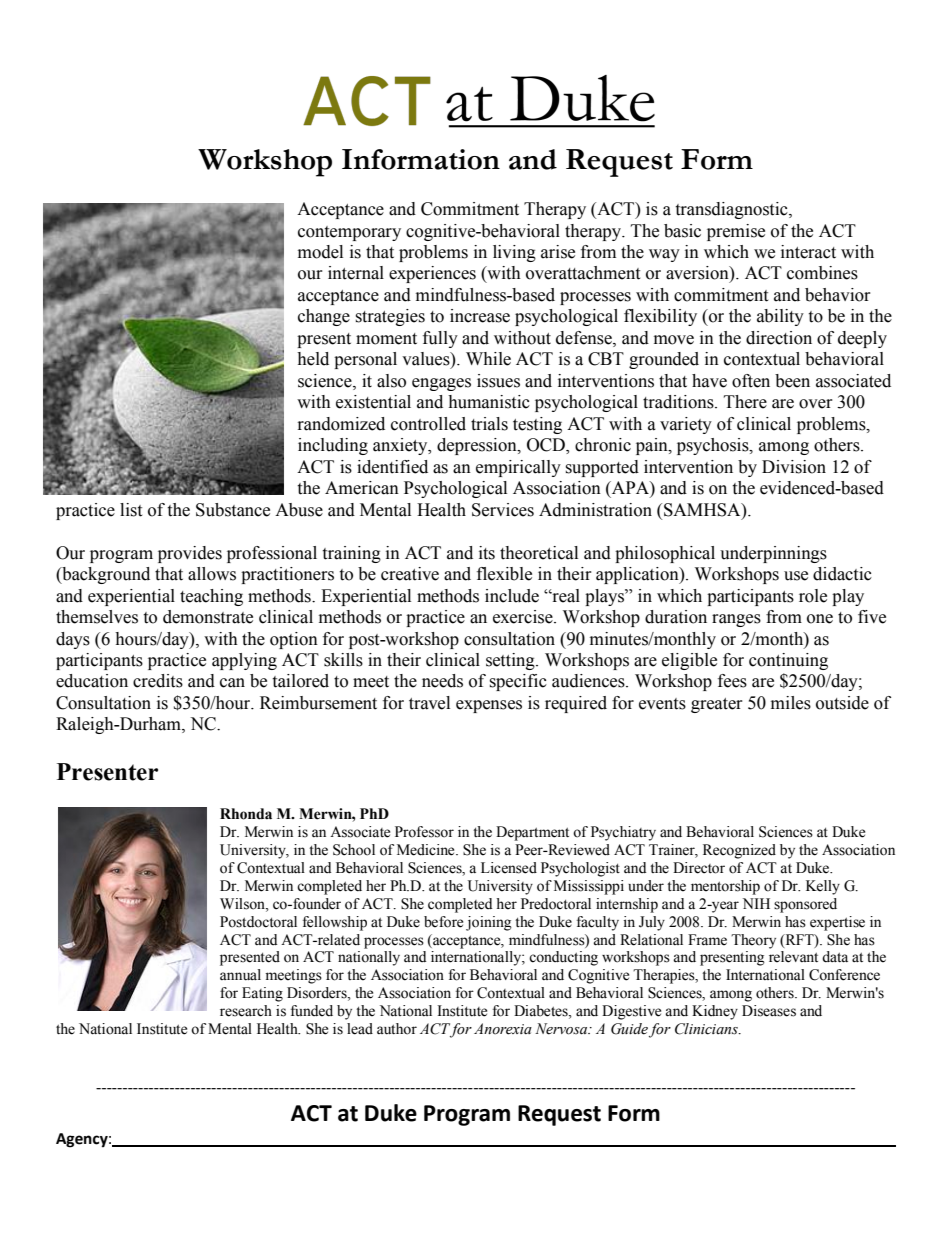 The image size is (952, 1233). I want to click on interact, so click(808, 252).
